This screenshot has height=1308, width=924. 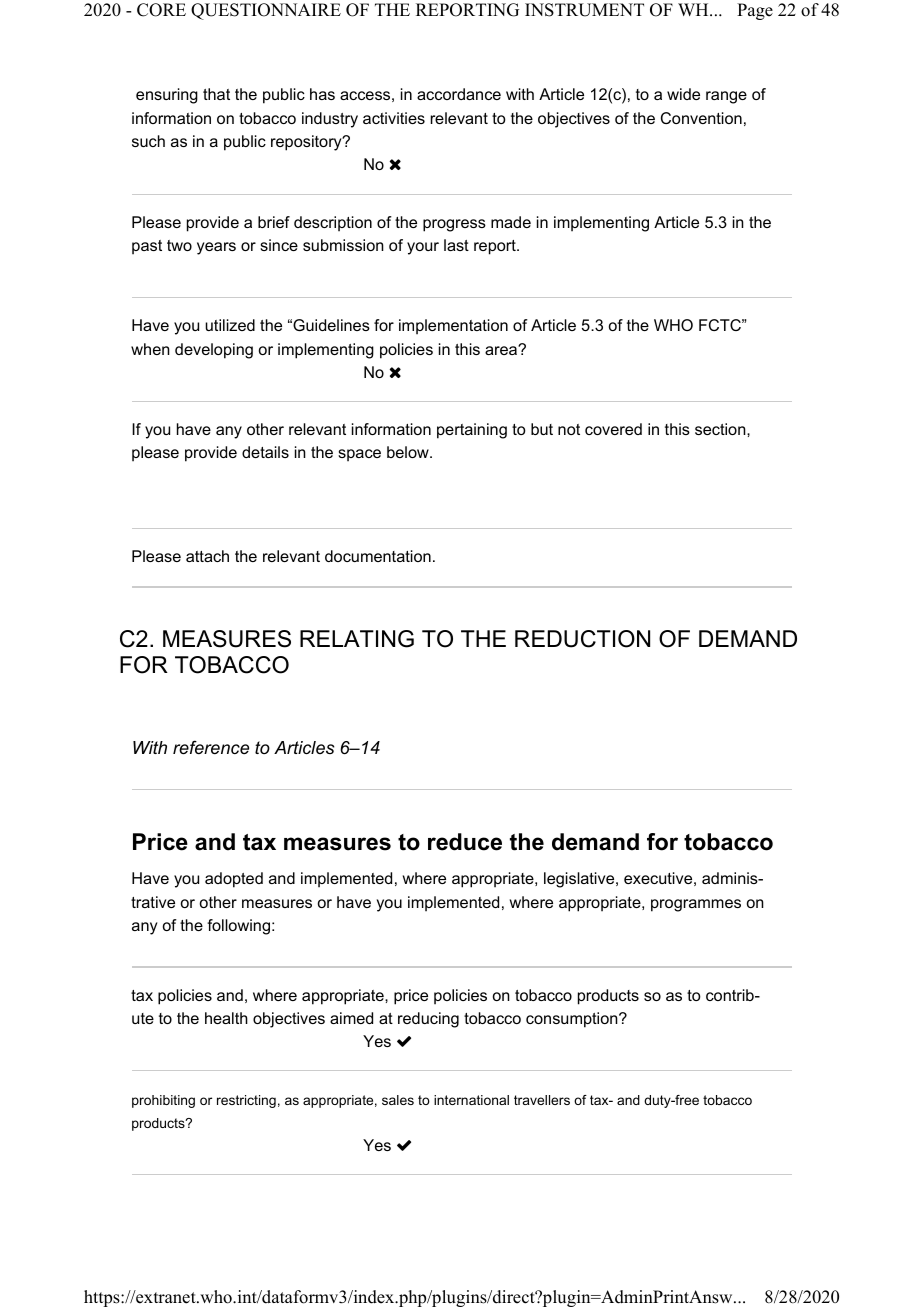 What do you see at coordinates (459, 94) in the screenshot?
I see `accordance` at bounding box center [459, 94].
